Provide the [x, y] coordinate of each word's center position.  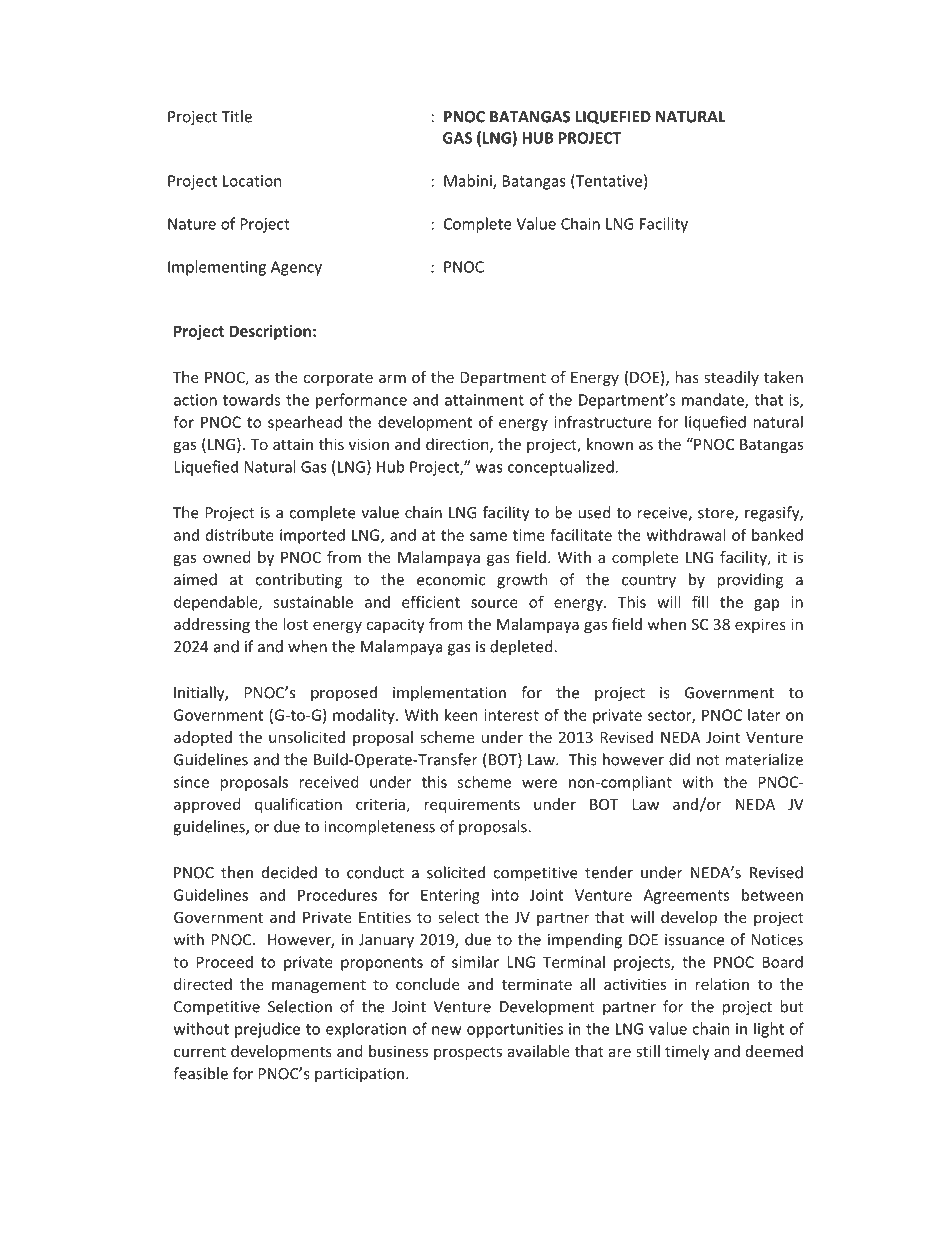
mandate [714, 400]
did [679, 759]
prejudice [267, 1030]
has [687, 377]
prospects [468, 1053]
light [769, 1030]
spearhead [305, 423]
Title [236, 116]
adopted [203, 738]
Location [252, 181]
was [489, 468]
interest [511, 715]
